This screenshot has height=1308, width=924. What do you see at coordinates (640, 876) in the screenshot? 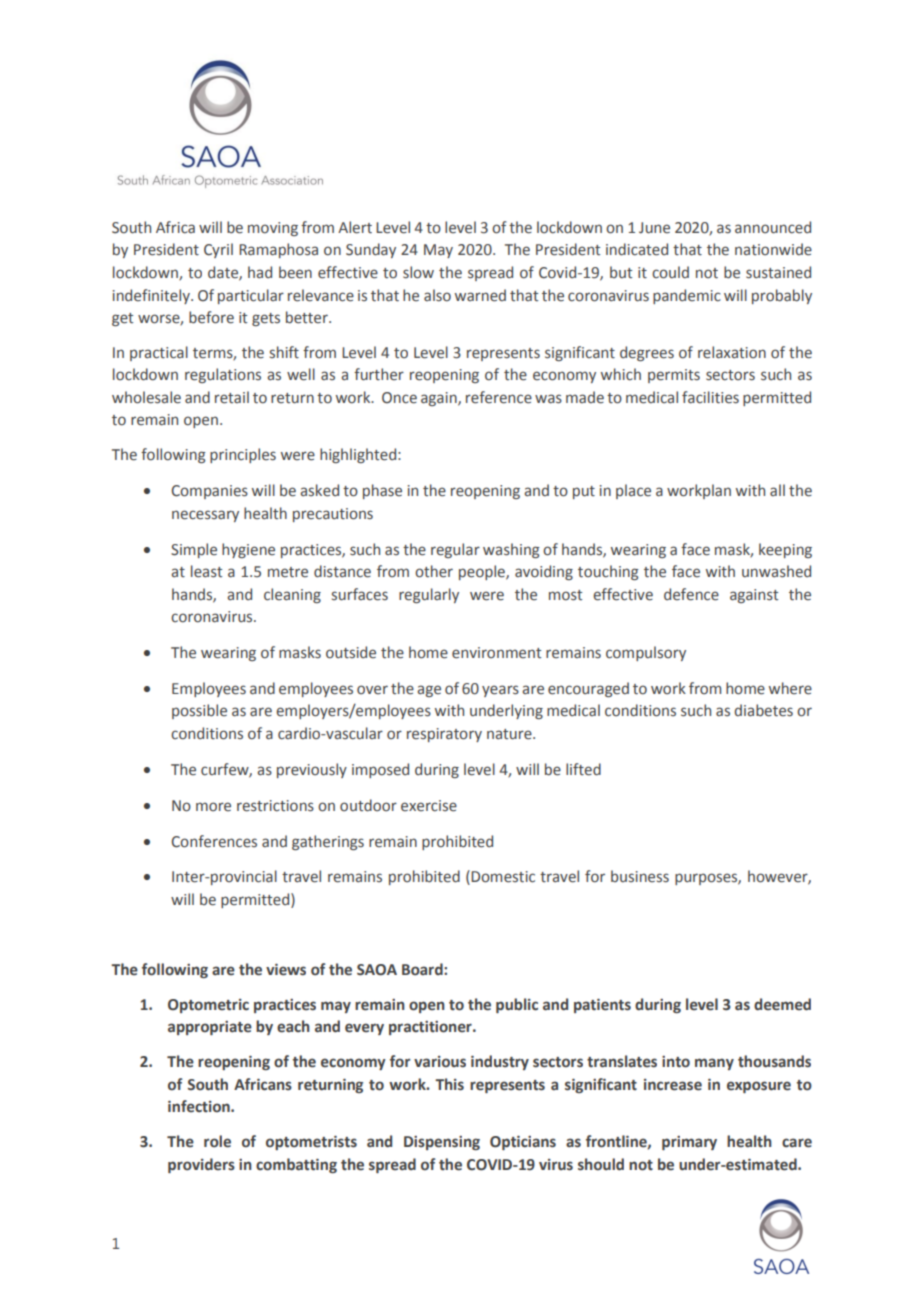
I see `business` at bounding box center [640, 876].
